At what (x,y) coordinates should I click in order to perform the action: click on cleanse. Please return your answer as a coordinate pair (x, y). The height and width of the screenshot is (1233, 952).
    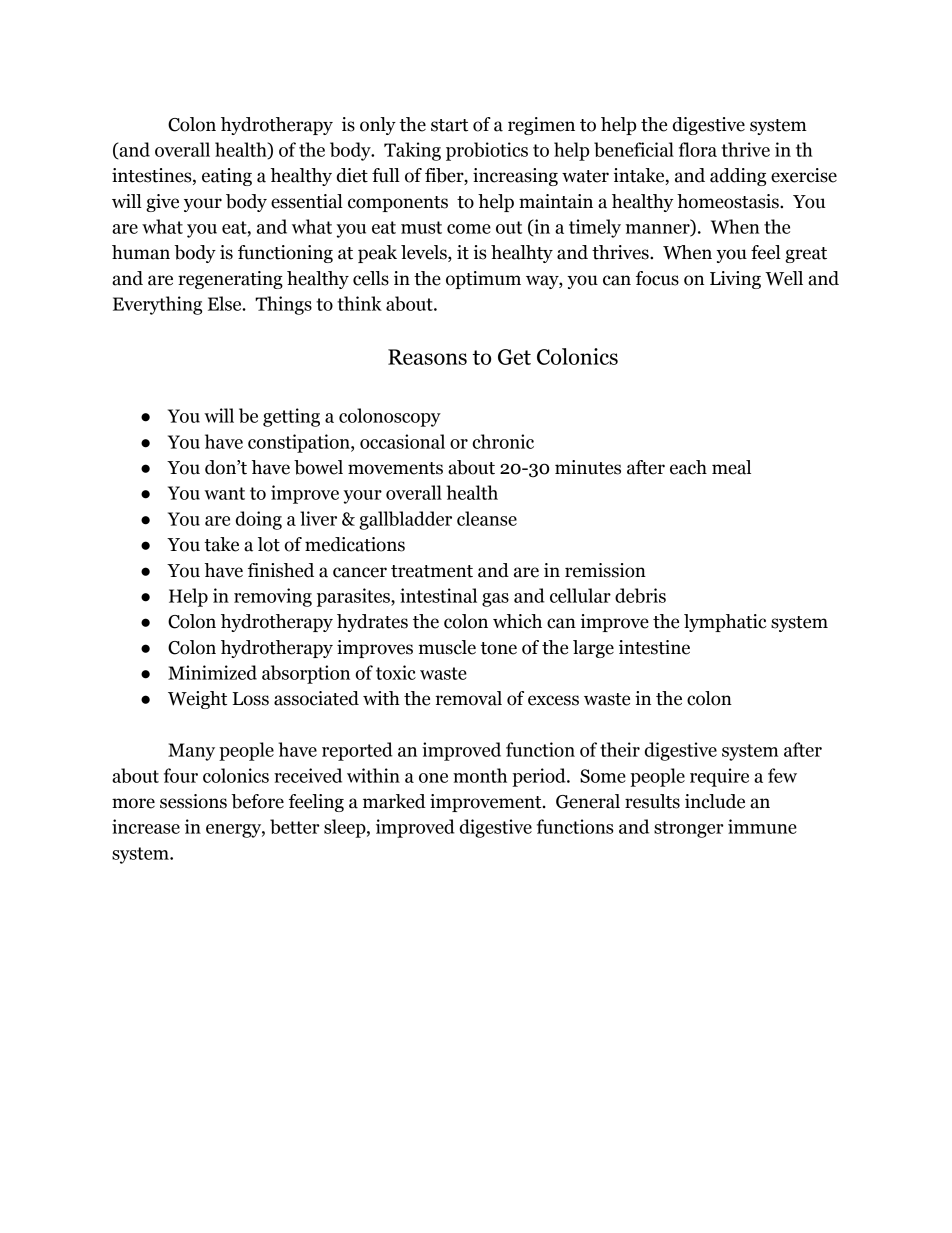
    Looking at the image, I should click on (487, 518).
